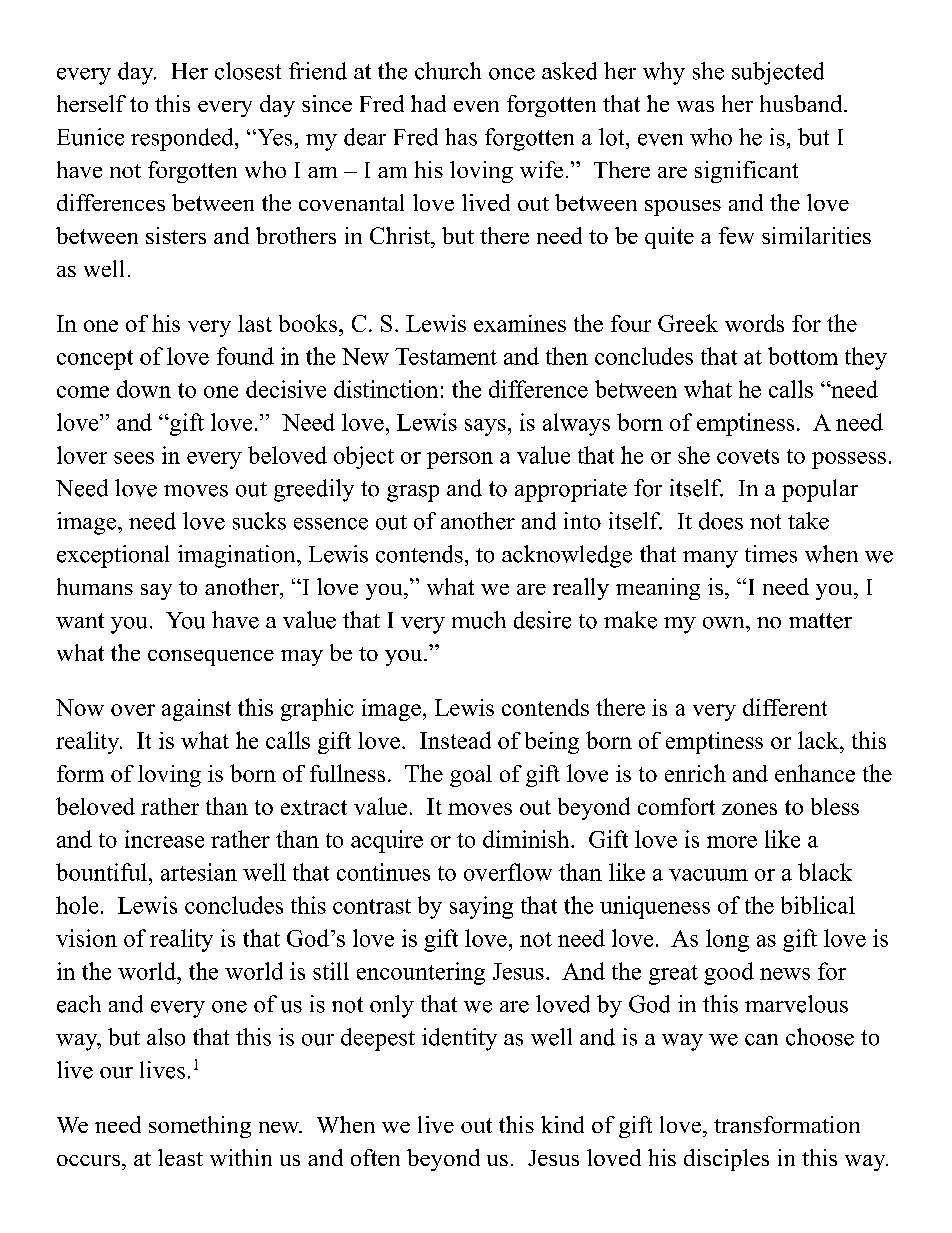 This screenshot has height=1233, width=952. What do you see at coordinates (199, 872) in the screenshot?
I see `artesian` at bounding box center [199, 872].
